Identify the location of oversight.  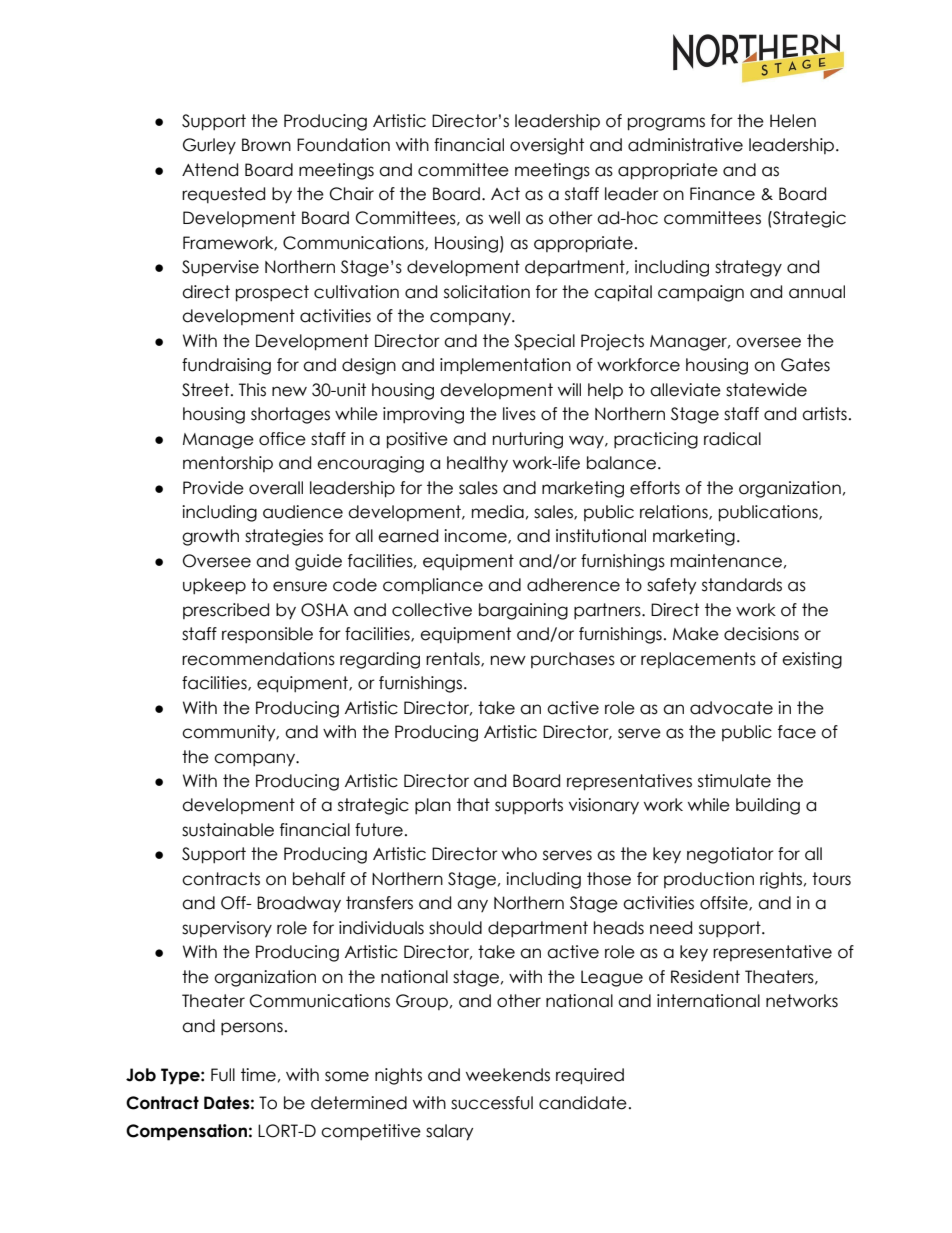
(547, 146).
